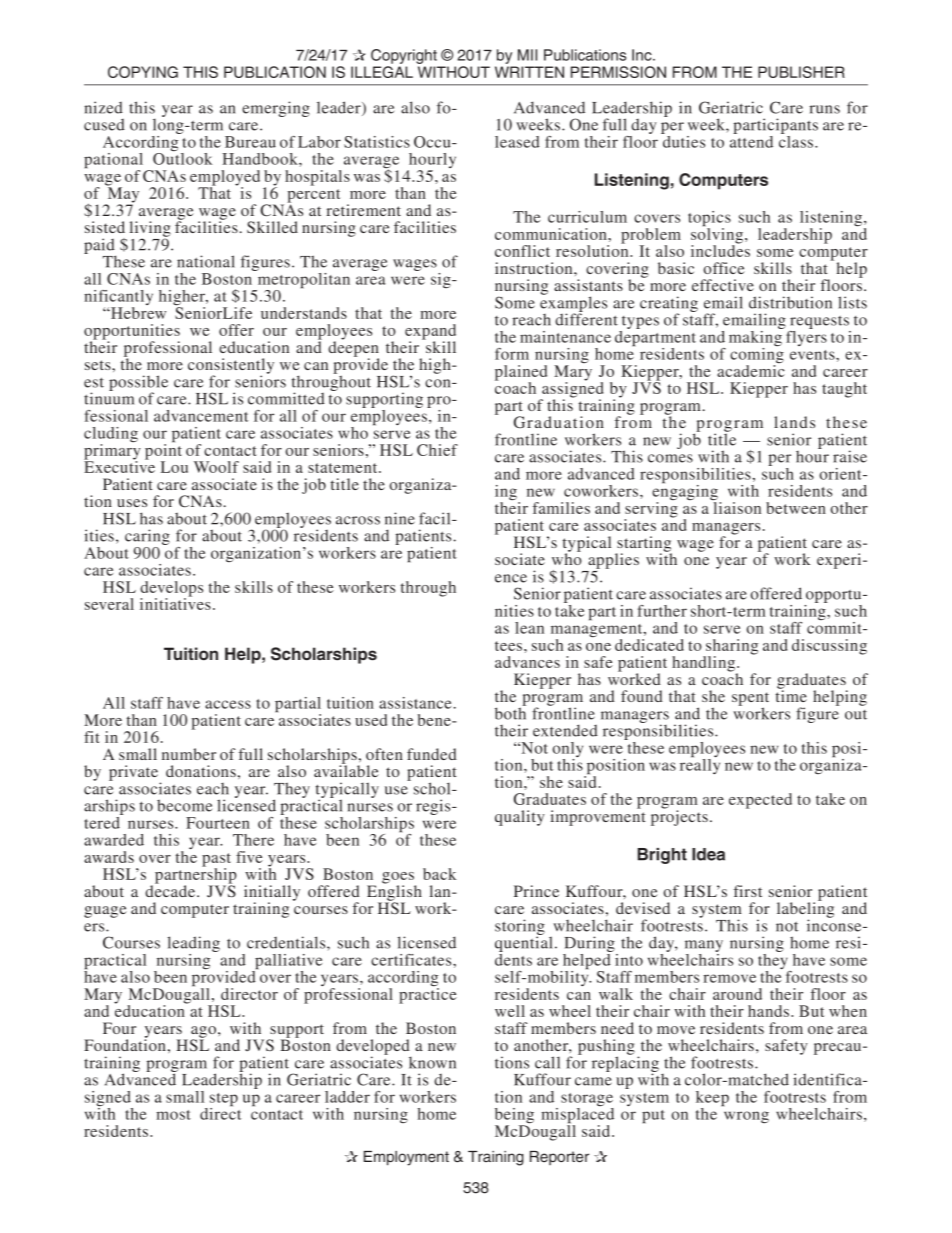  I want to click on past, so click(216, 861).
